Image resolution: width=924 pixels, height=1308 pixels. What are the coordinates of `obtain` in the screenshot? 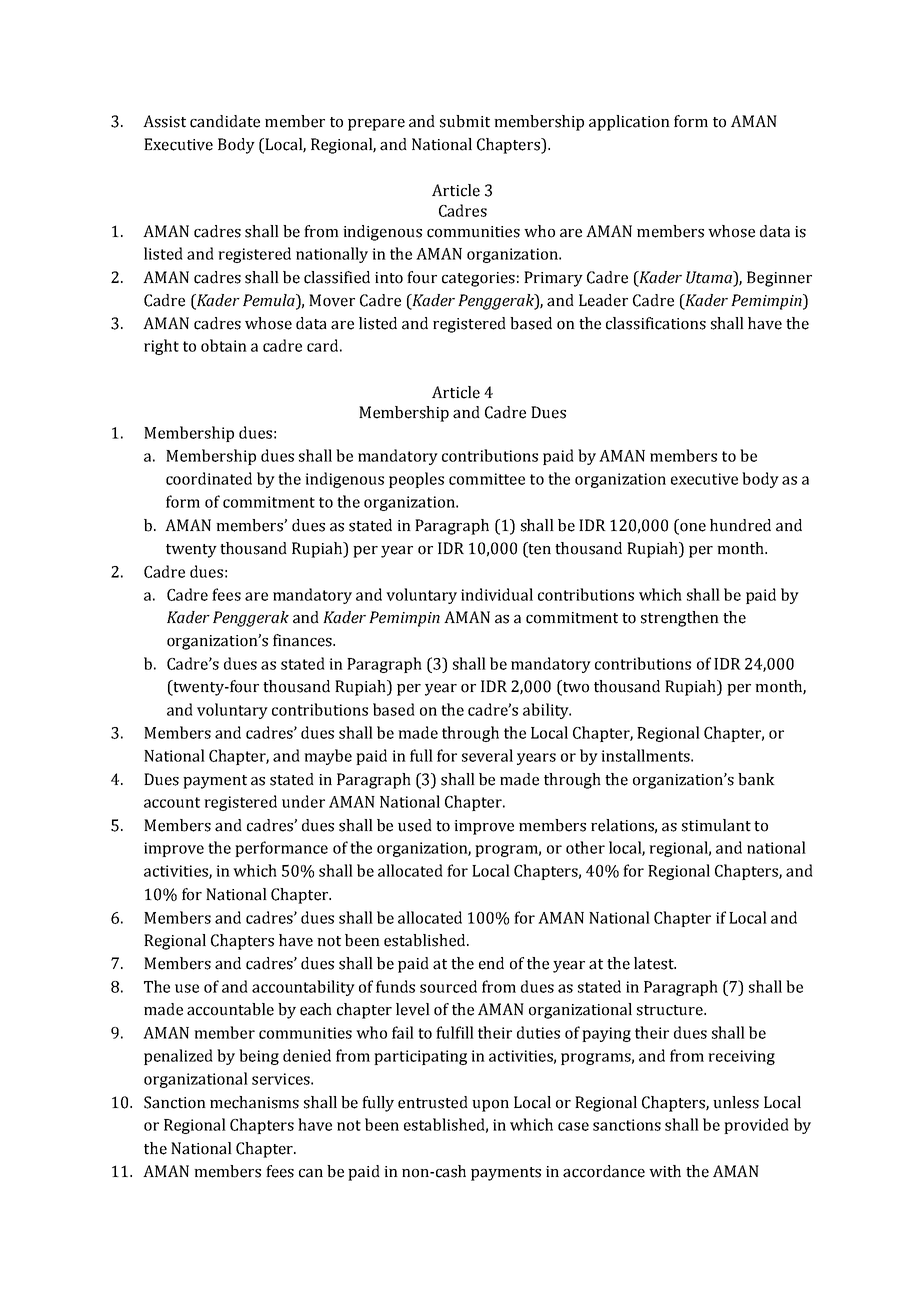 It's located at (224, 345).
